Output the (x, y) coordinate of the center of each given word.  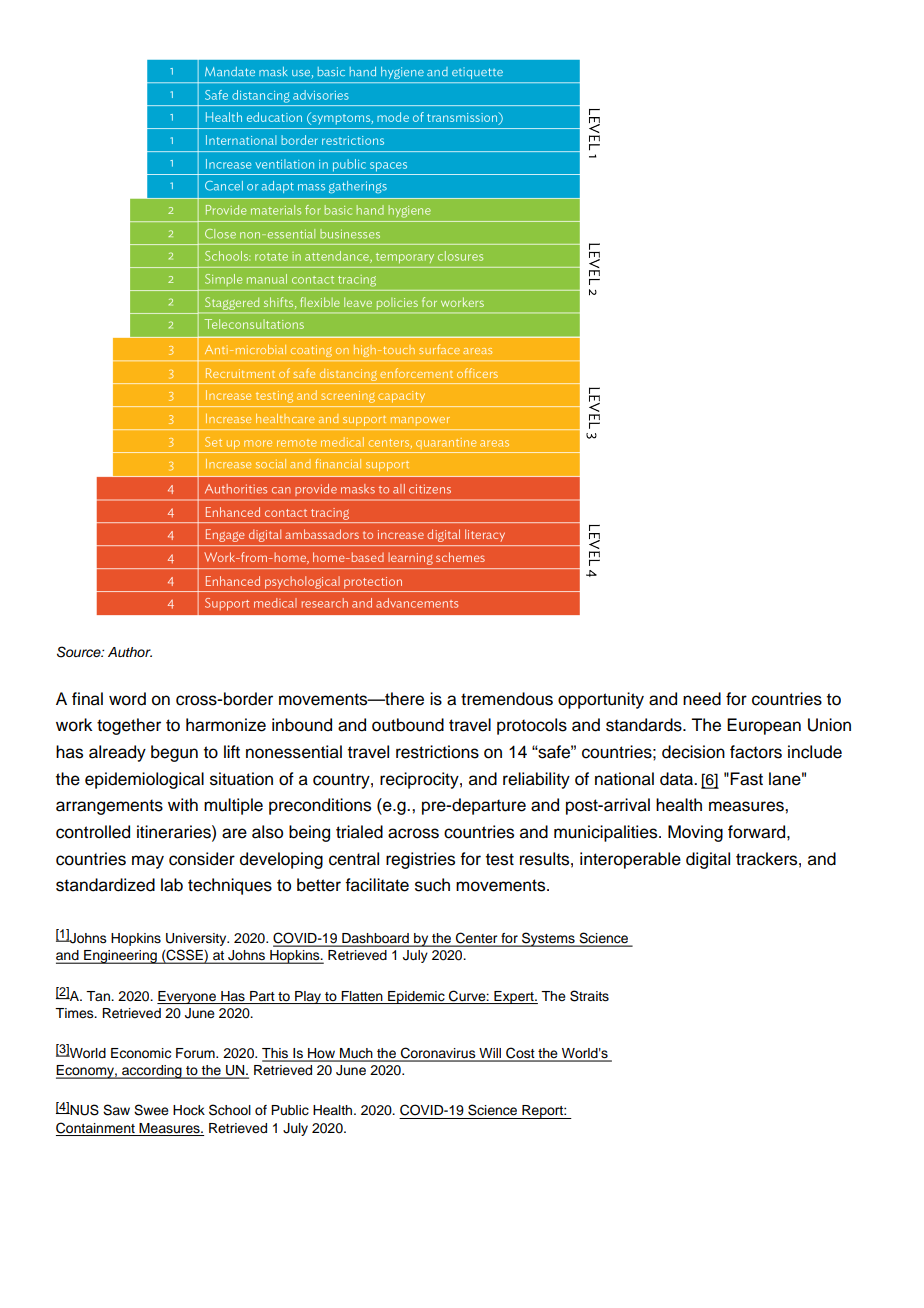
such (432, 885)
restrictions (437, 752)
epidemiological (144, 780)
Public (290, 1110)
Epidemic (416, 997)
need (702, 699)
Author (130, 652)
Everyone (187, 997)
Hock (189, 1110)
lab (172, 885)
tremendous (507, 699)
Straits (589, 996)
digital (708, 860)
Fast (746, 779)
